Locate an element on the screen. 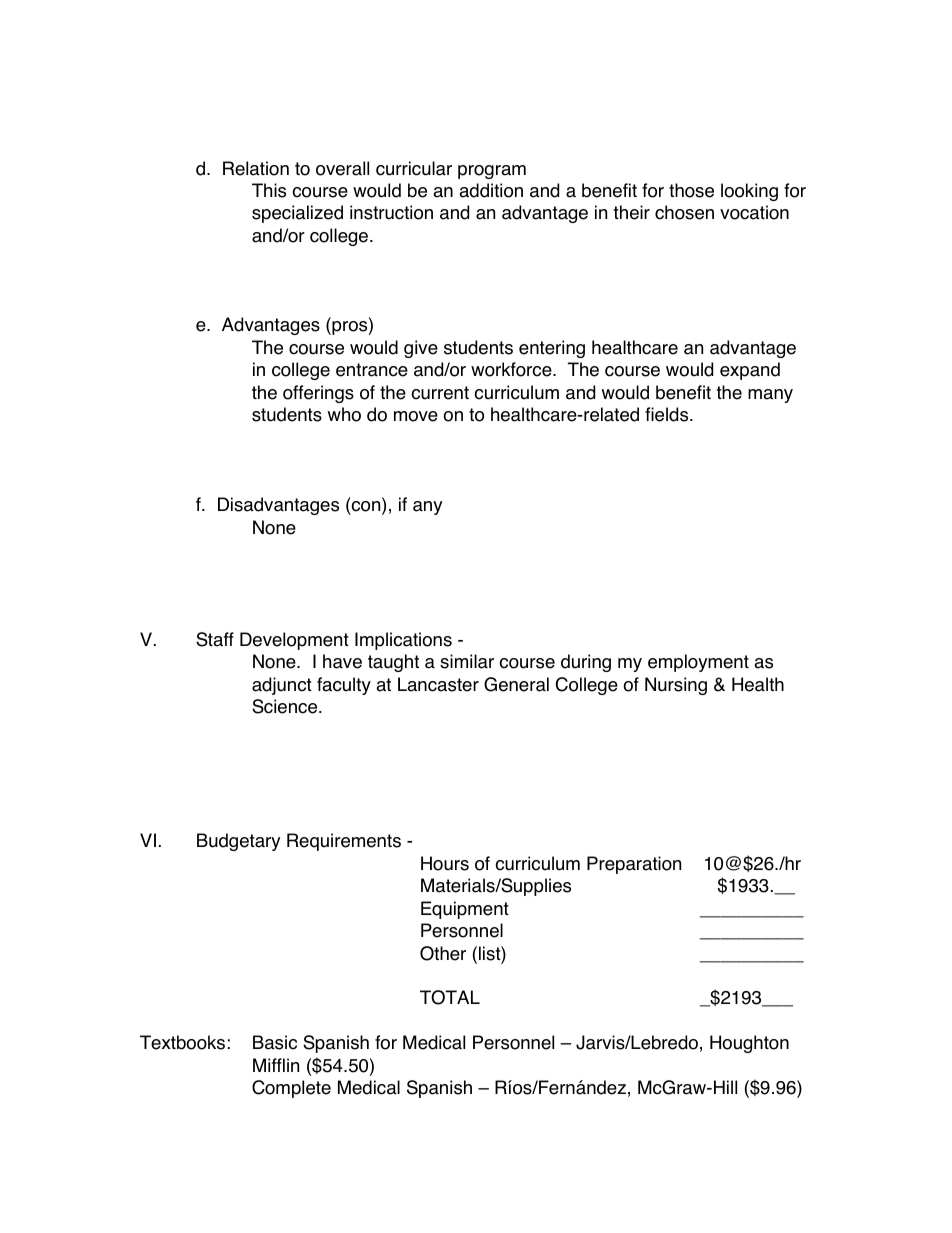 The image size is (952, 1233). Budgetary is located at coordinates (238, 842).
